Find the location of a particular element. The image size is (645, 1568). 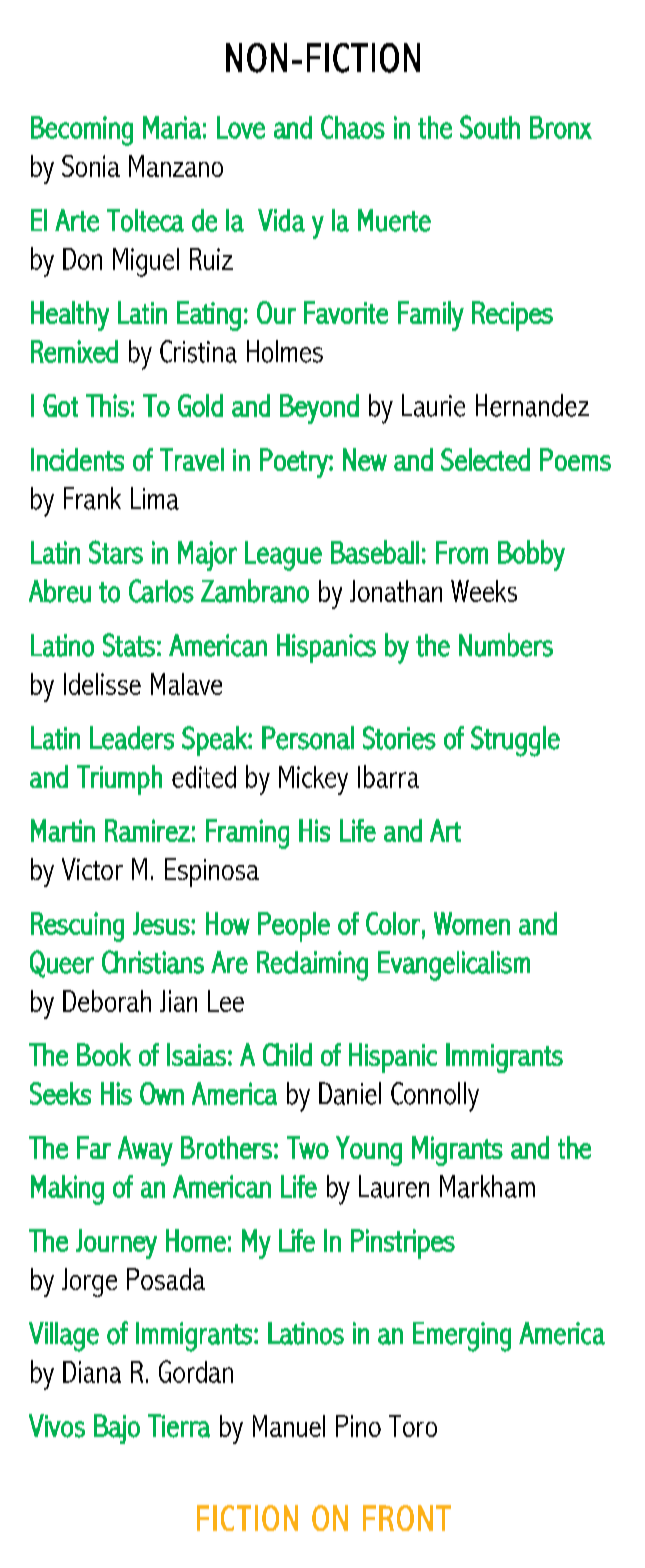

Ramirez is located at coordinates (147, 830).
